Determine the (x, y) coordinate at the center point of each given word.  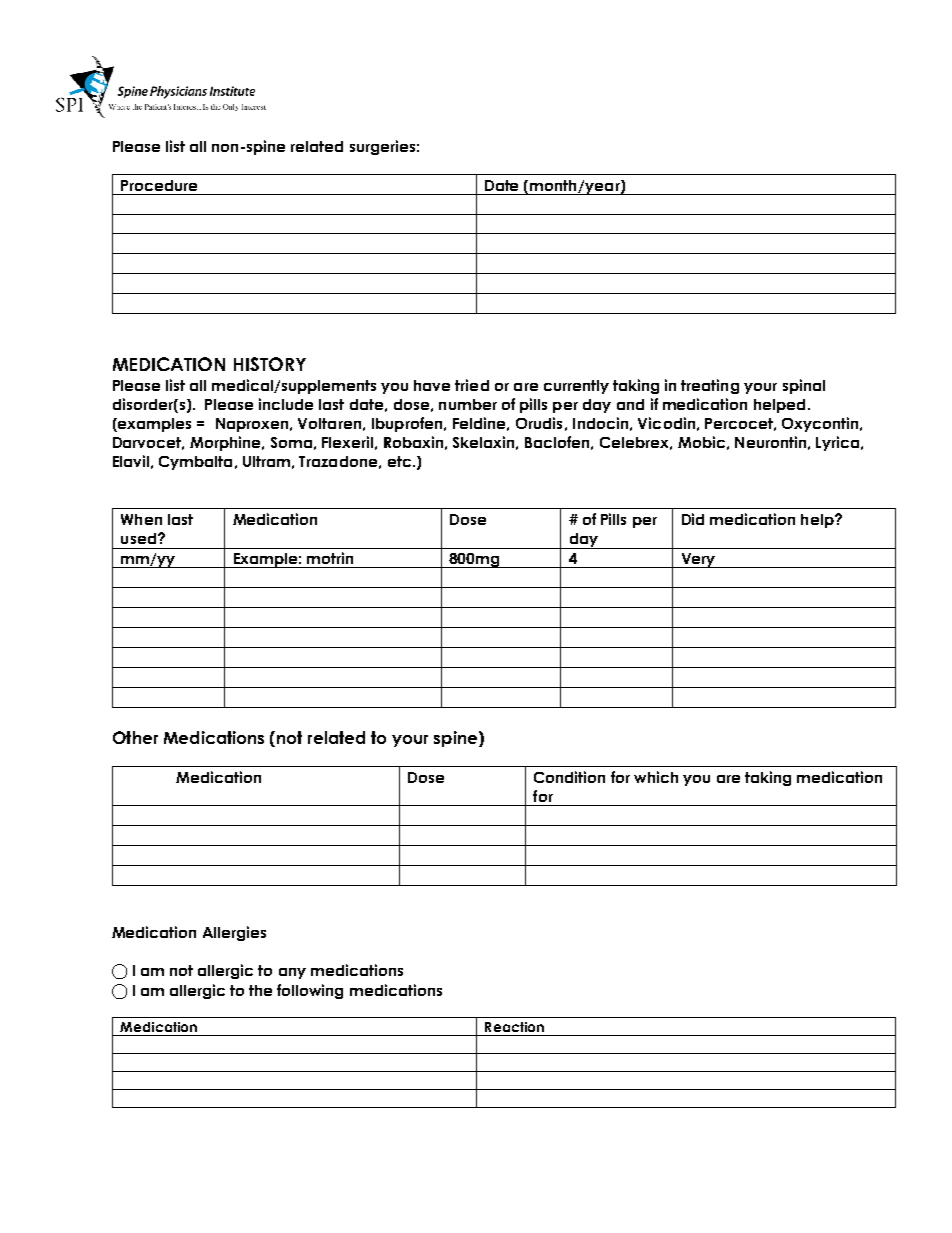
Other (135, 737)
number (468, 404)
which (656, 777)
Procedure (159, 185)
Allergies (234, 933)
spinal (804, 386)
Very (698, 560)
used (138, 538)
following (310, 991)
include (286, 404)
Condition (569, 777)
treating (710, 386)
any (292, 973)
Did (693, 519)
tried (472, 385)
